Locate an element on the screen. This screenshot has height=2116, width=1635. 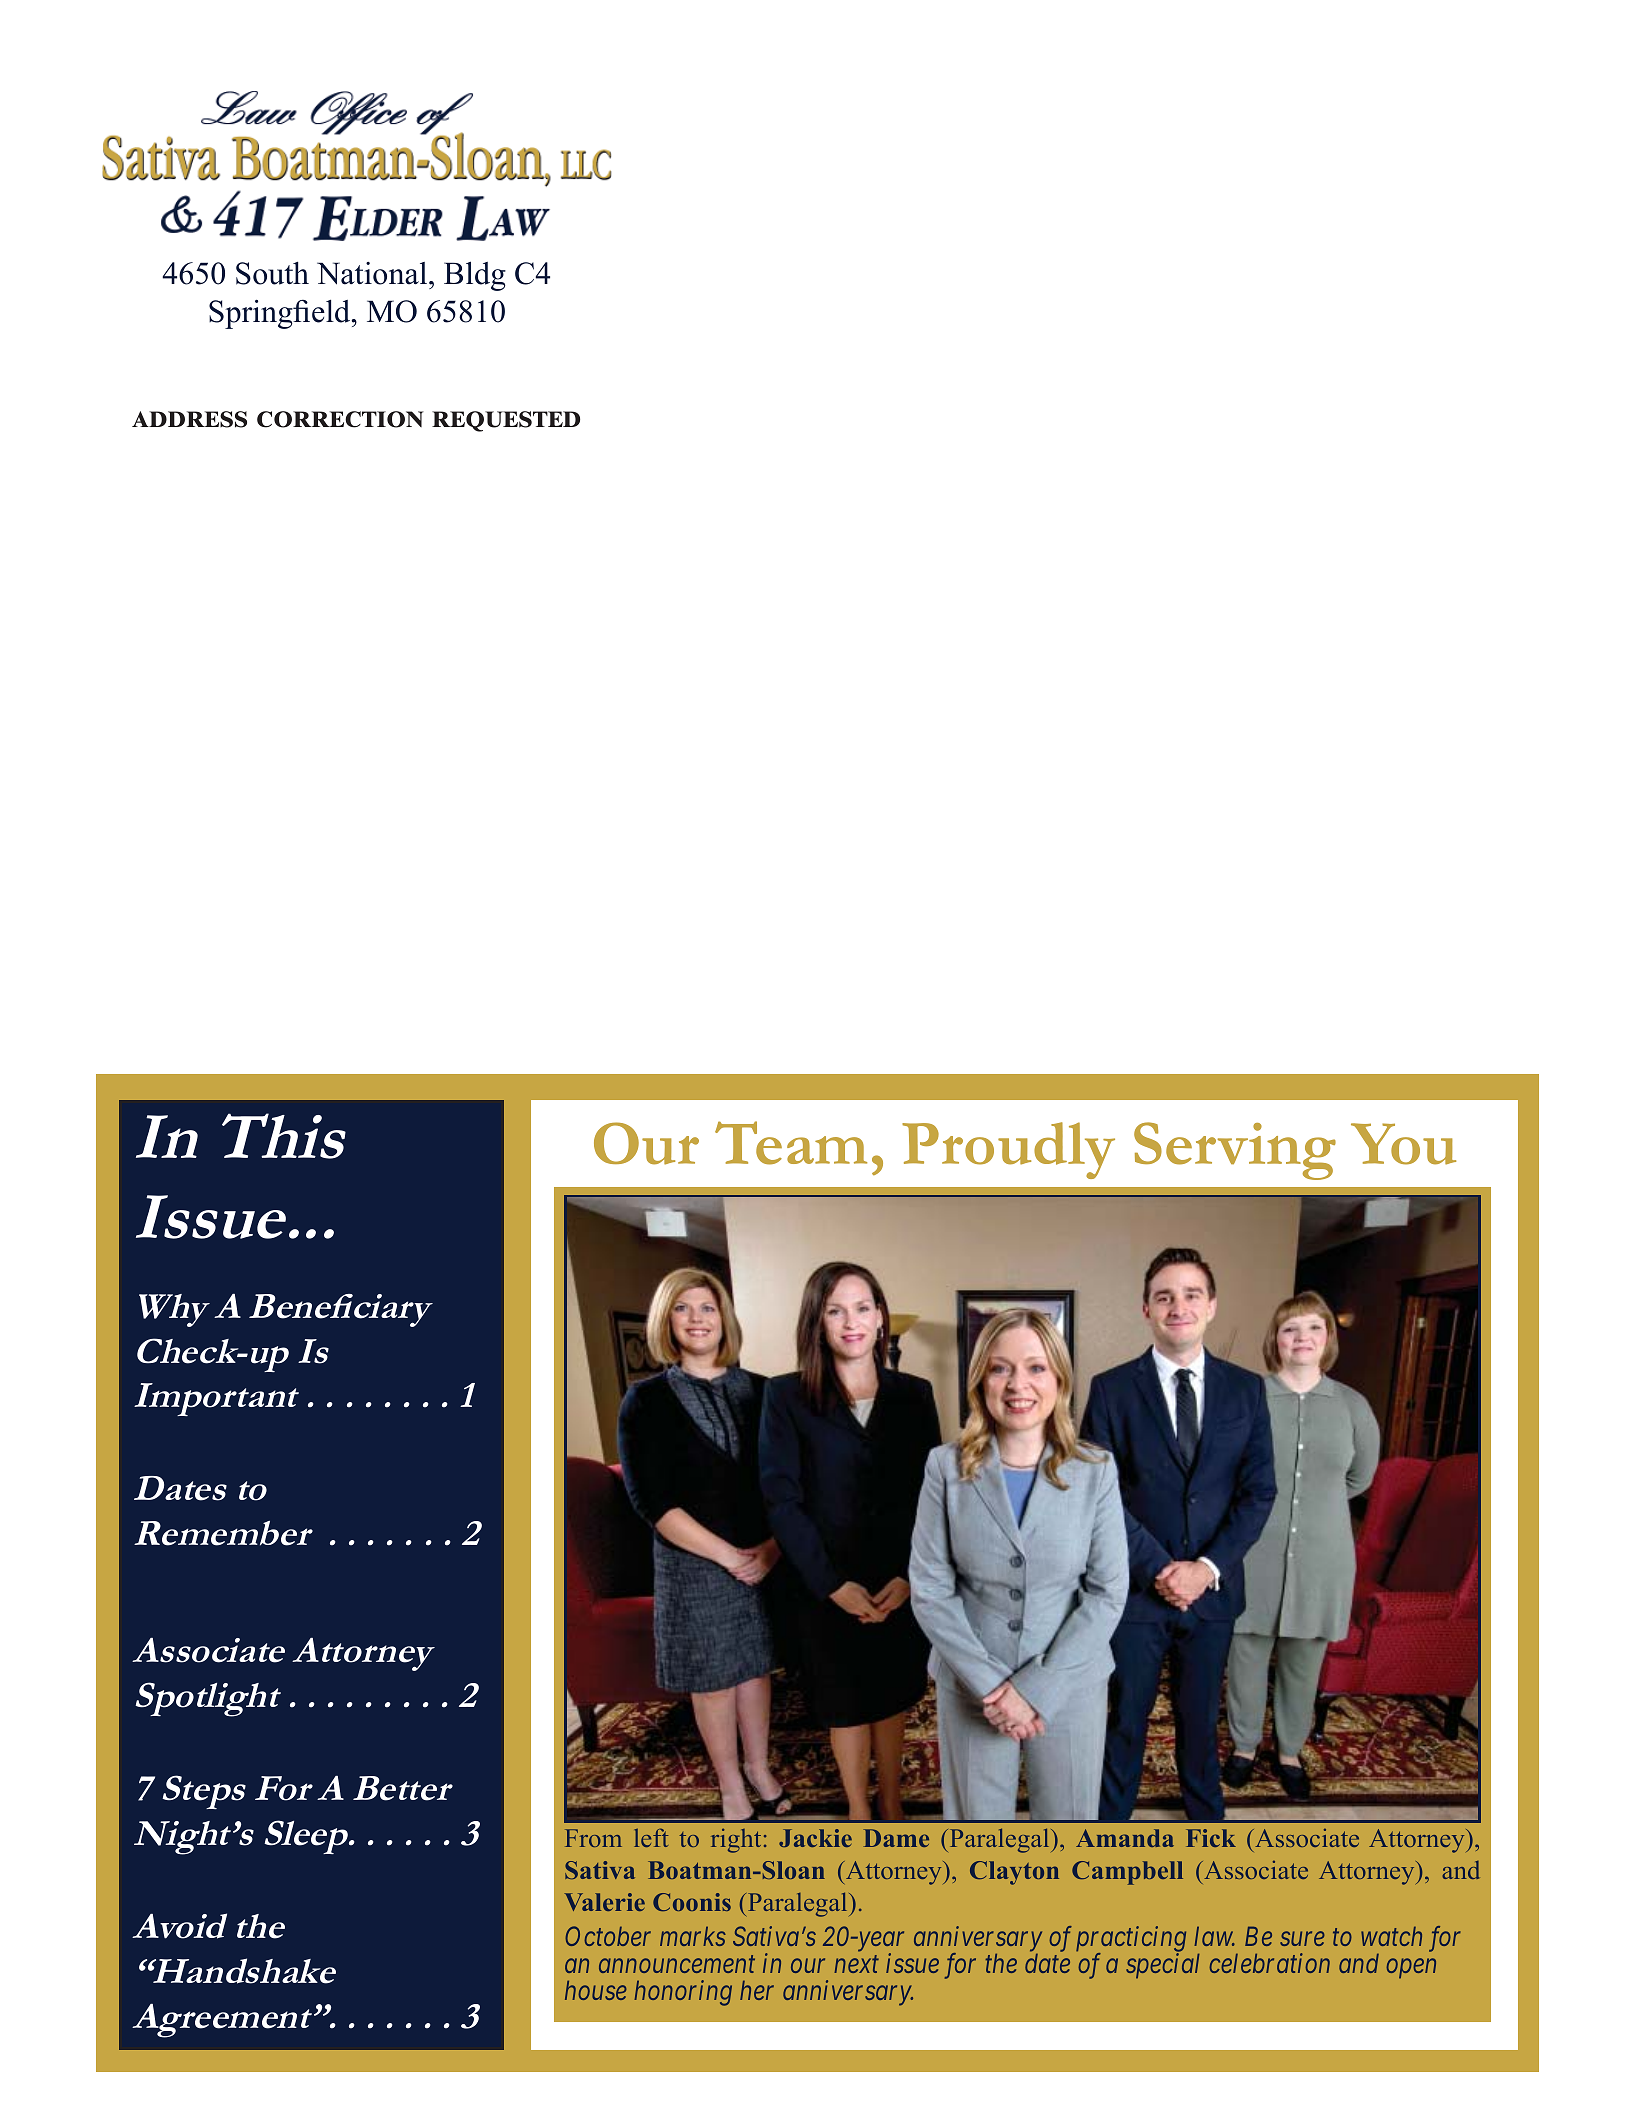
Fick is located at coordinates (1211, 1838).
